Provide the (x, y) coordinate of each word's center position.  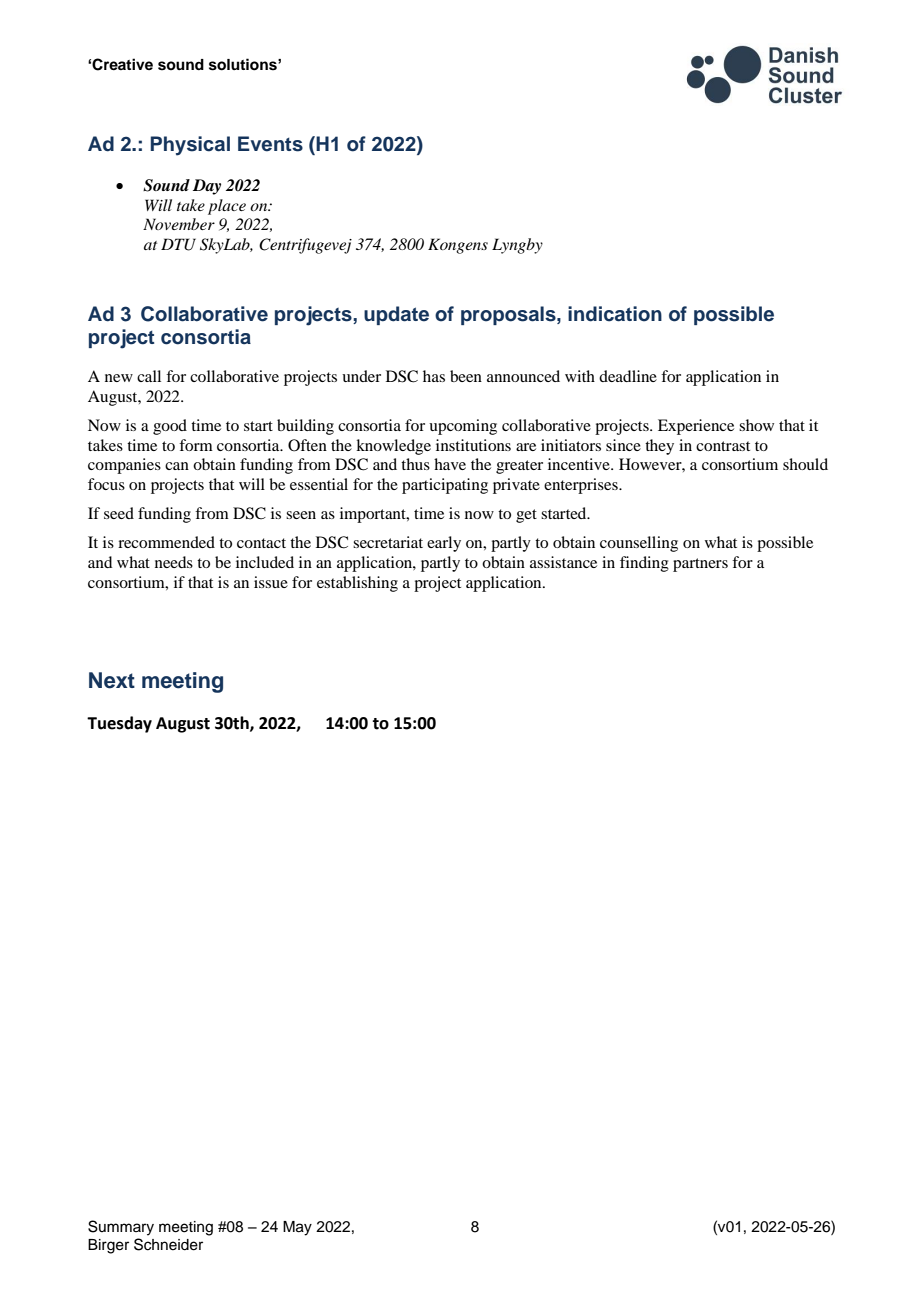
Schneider (168, 1244)
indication (615, 314)
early (444, 544)
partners (700, 565)
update (396, 315)
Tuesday (119, 724)
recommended (166, 542)
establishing (357, 584)
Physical (190, 146)
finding (644, 564)
